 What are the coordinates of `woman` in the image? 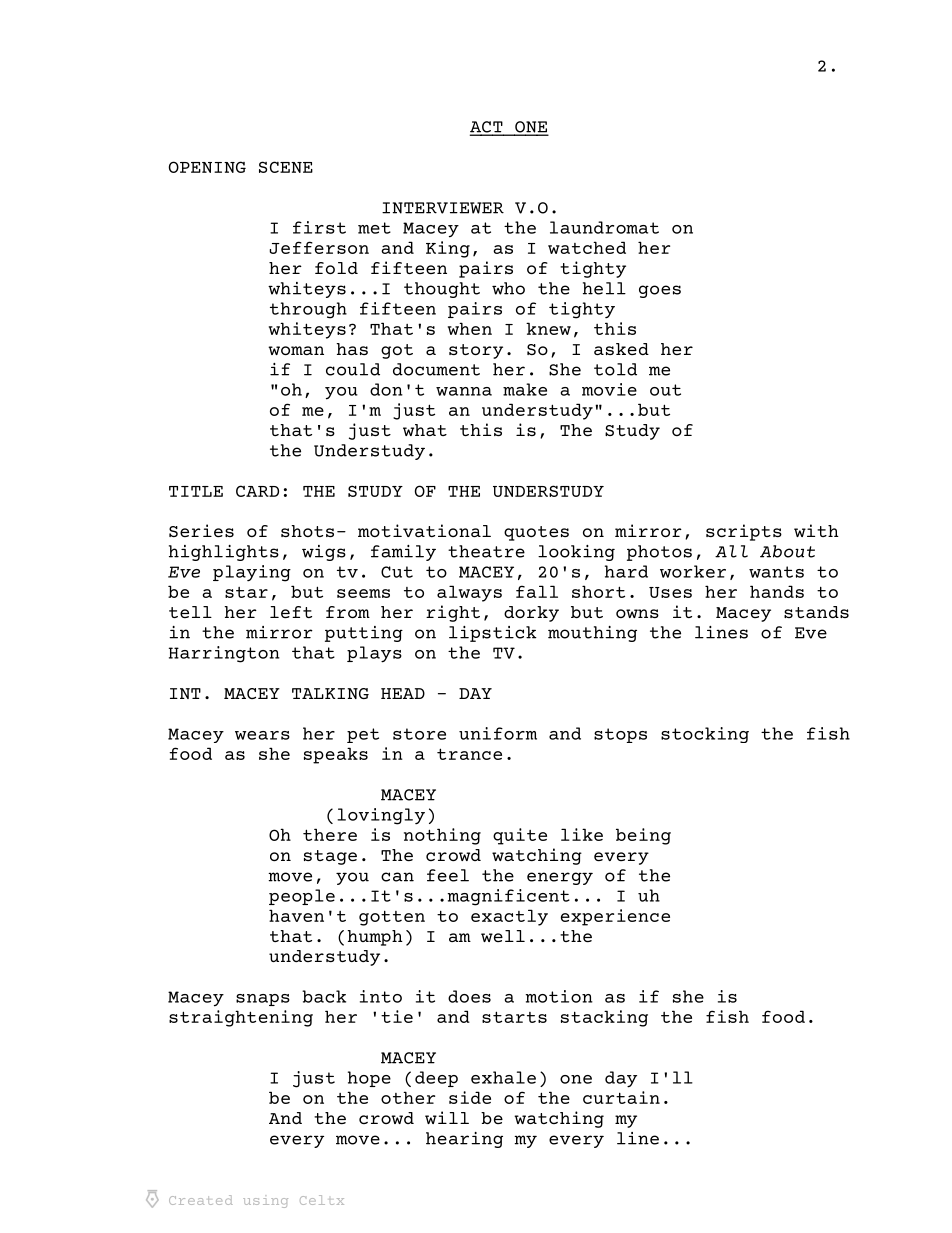 It's located at (296, 350).
